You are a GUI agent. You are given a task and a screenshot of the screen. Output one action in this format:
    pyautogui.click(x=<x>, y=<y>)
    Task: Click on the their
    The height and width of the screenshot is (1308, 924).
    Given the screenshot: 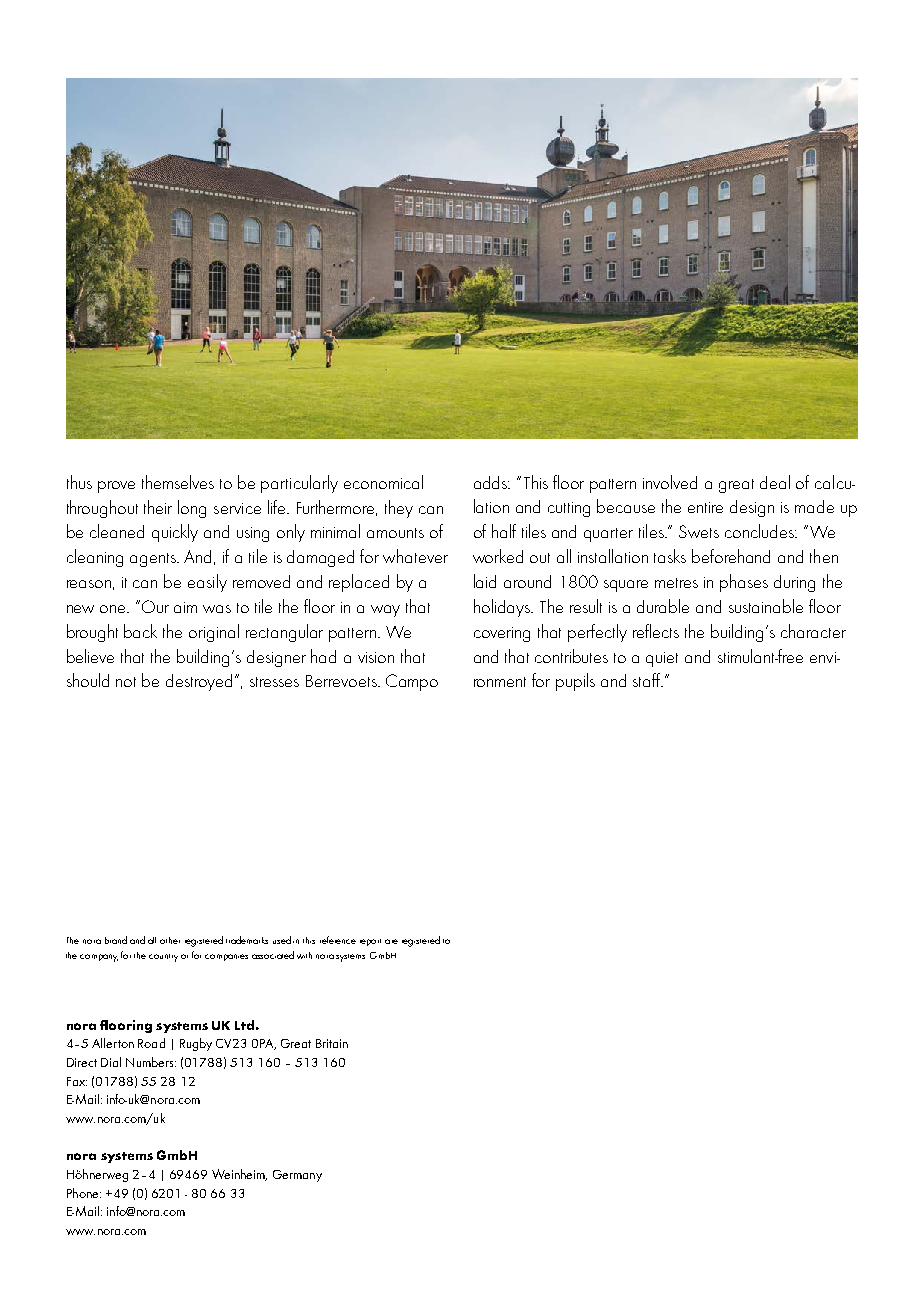 What is the action you would take?
    pyautogui.click(x=158, y=507)
